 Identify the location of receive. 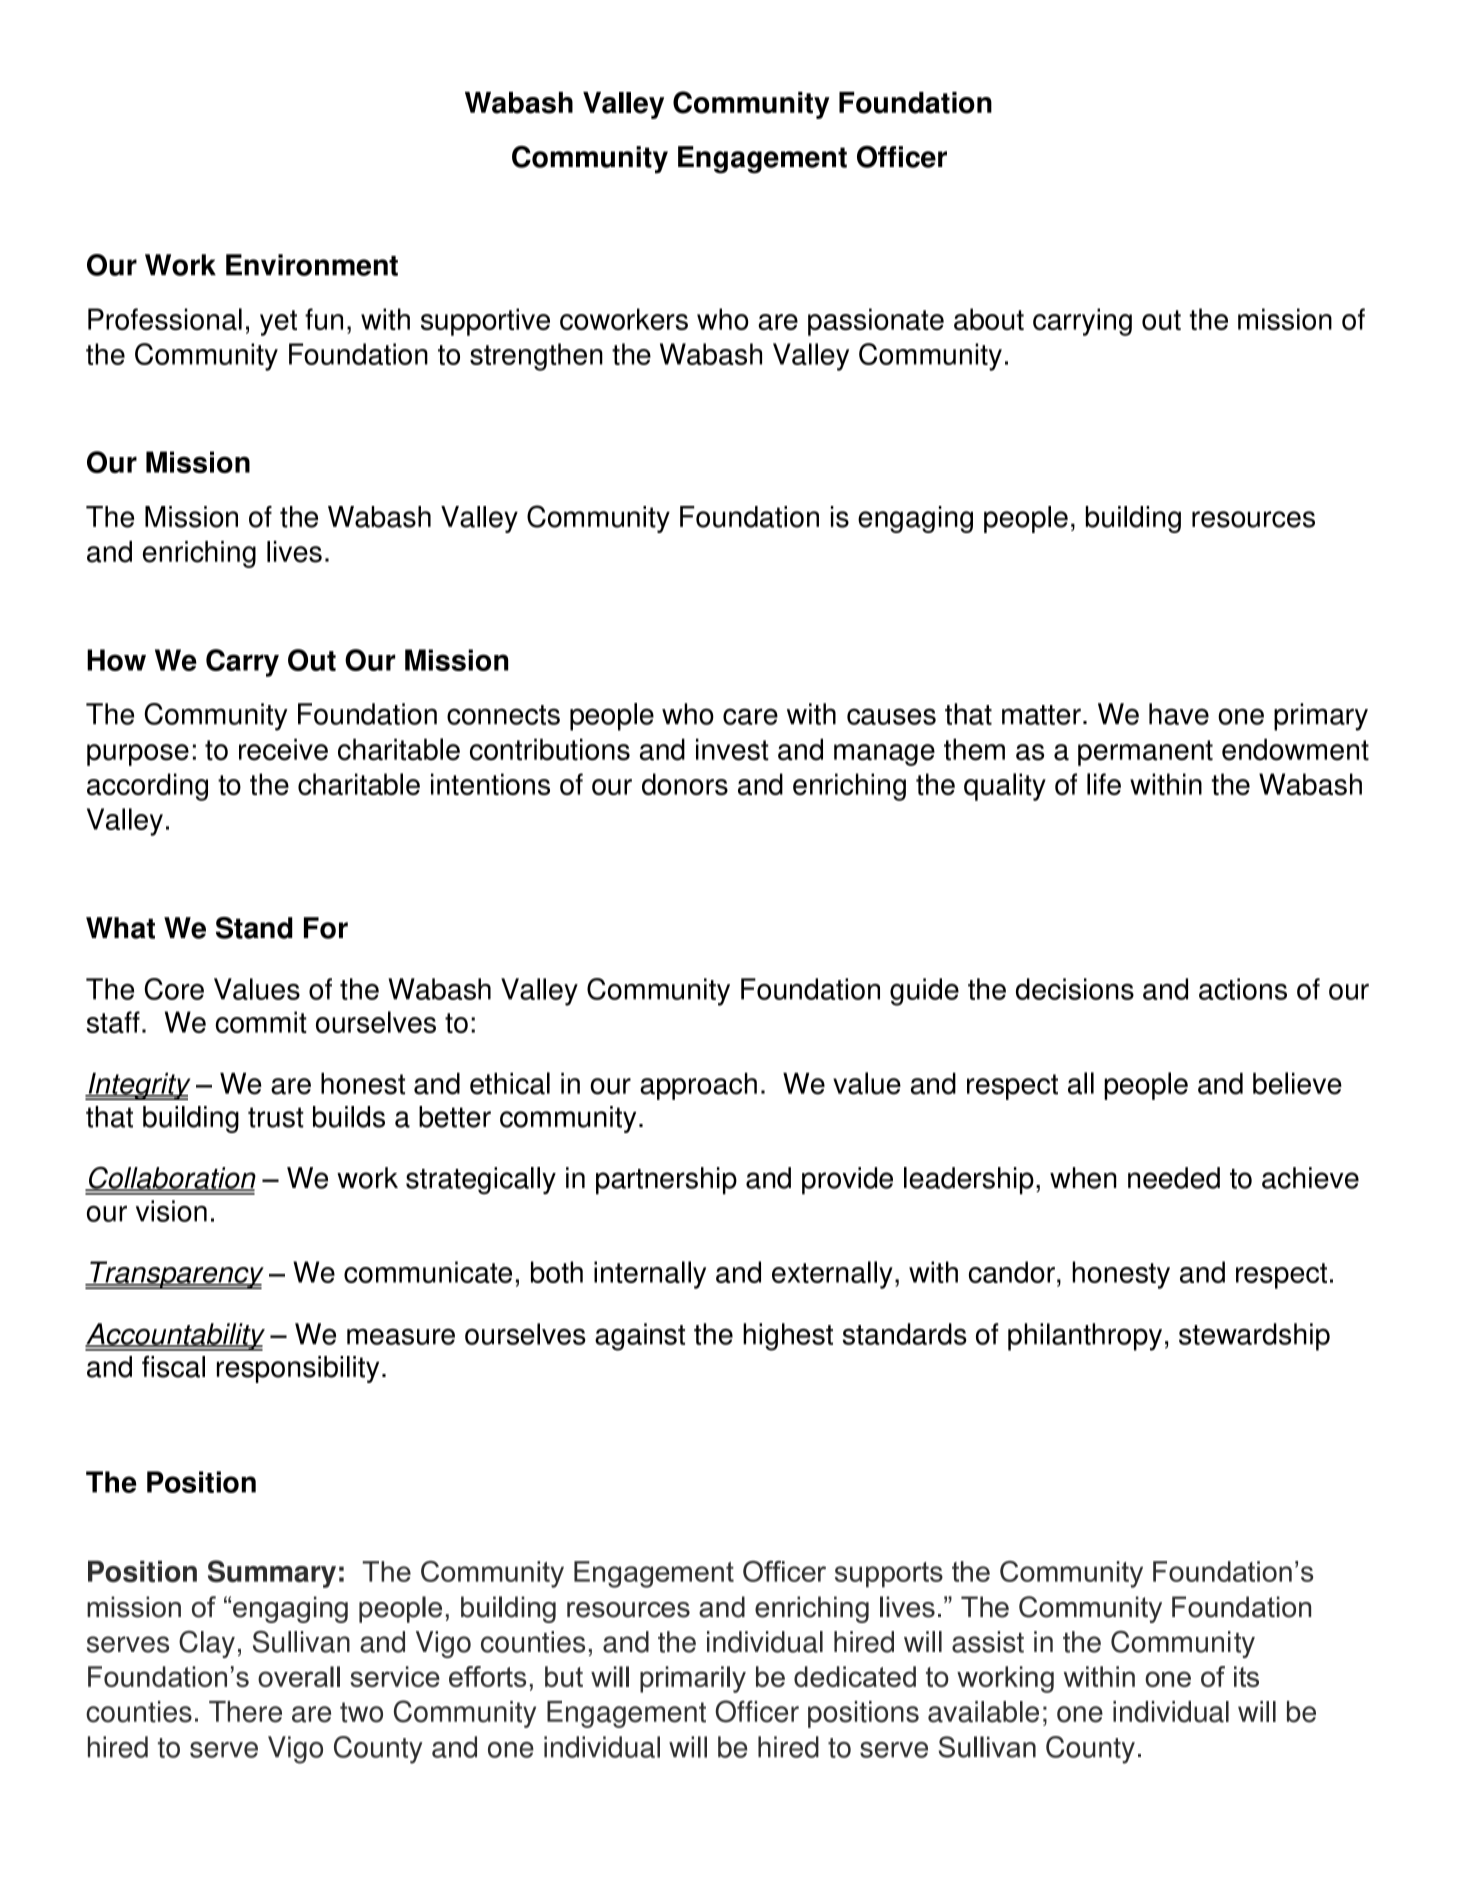
(283, 749).
